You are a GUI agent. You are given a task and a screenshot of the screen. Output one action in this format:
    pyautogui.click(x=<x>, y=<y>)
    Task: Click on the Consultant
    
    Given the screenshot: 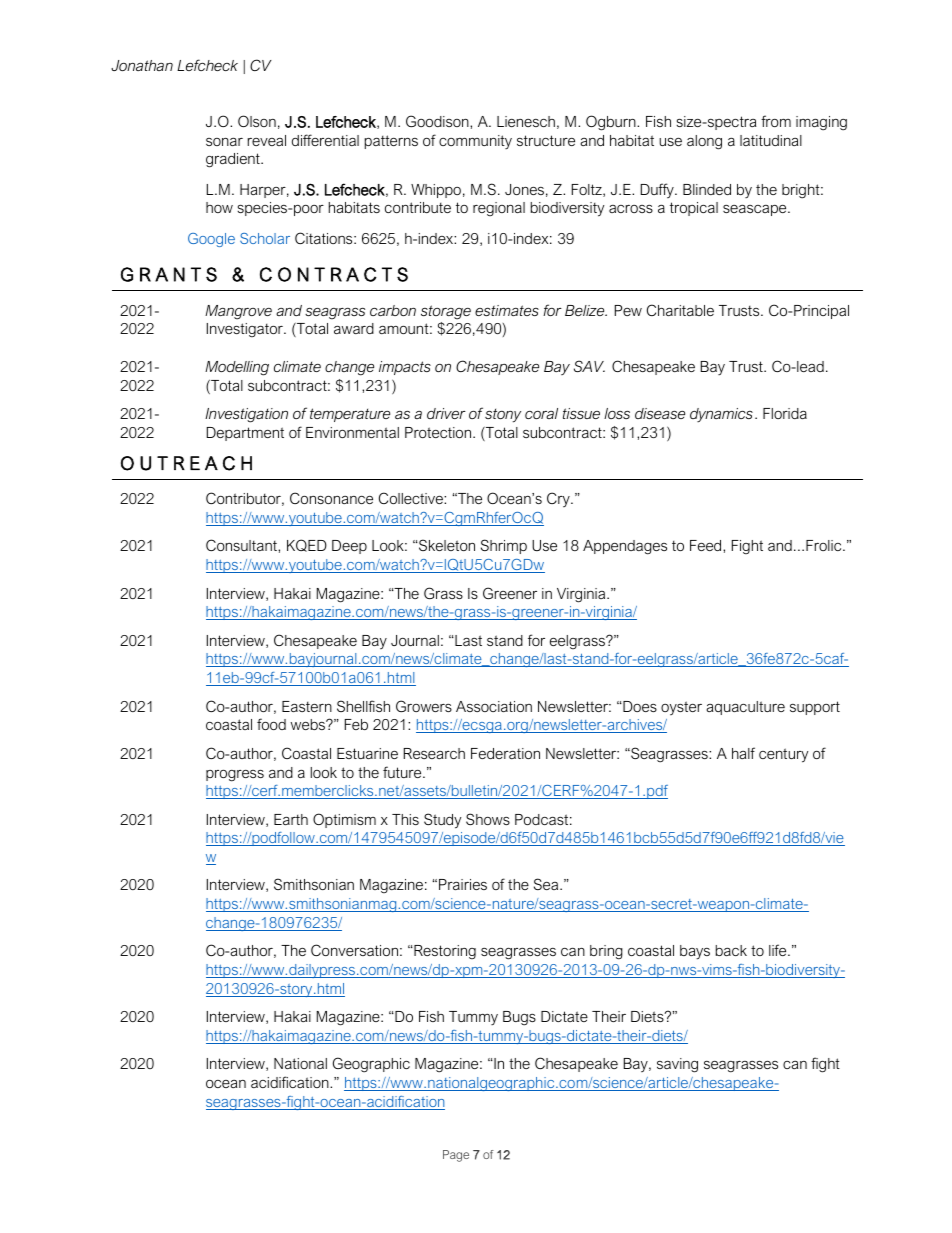 What is the action you would take?
    pyautogui.click(x=242, y=545)
